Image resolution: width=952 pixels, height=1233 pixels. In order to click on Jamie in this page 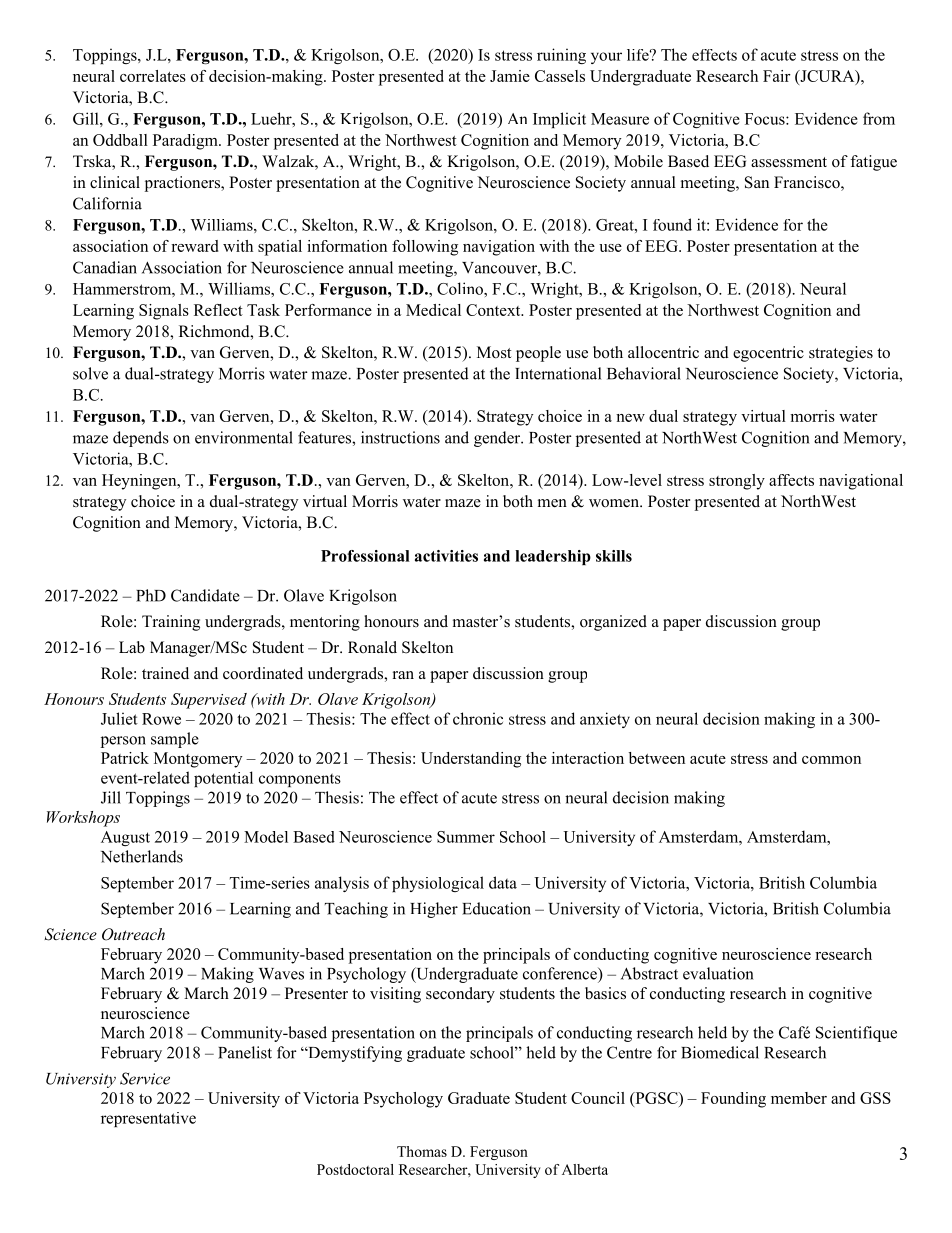, I will do `click(510, 76)`.
